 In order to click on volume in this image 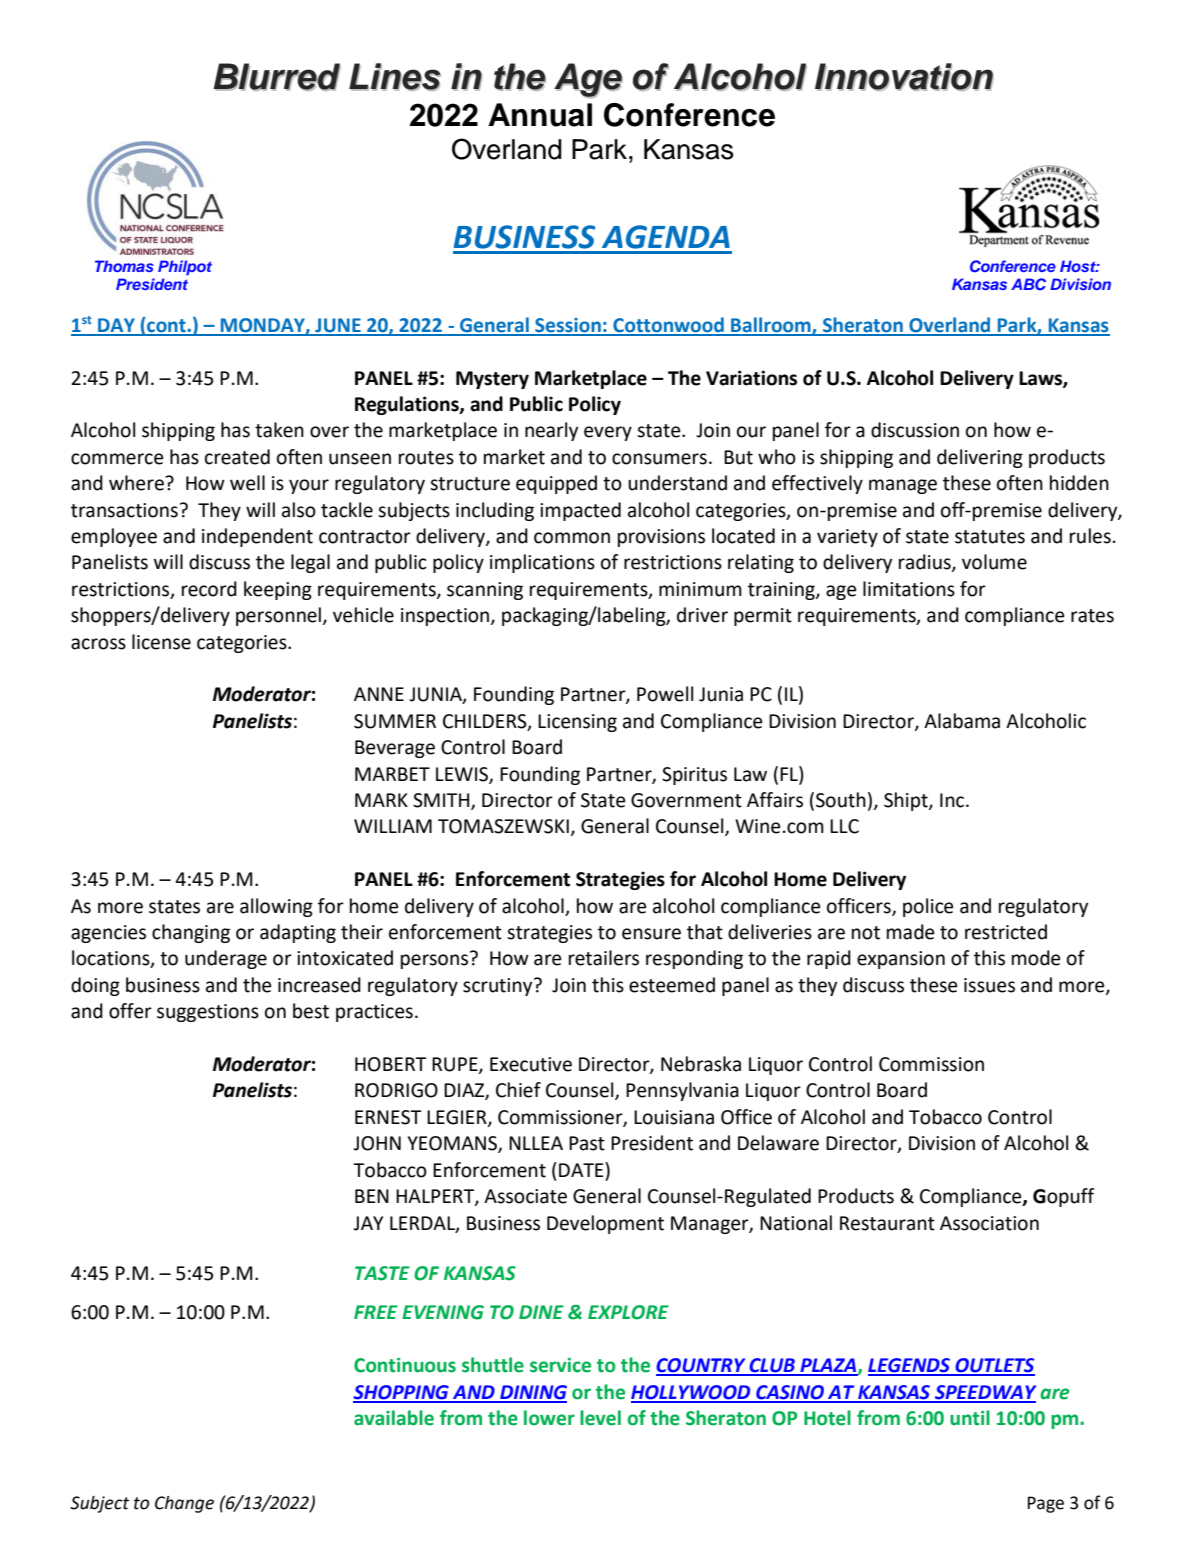, I will do `click(994, 562)`.
